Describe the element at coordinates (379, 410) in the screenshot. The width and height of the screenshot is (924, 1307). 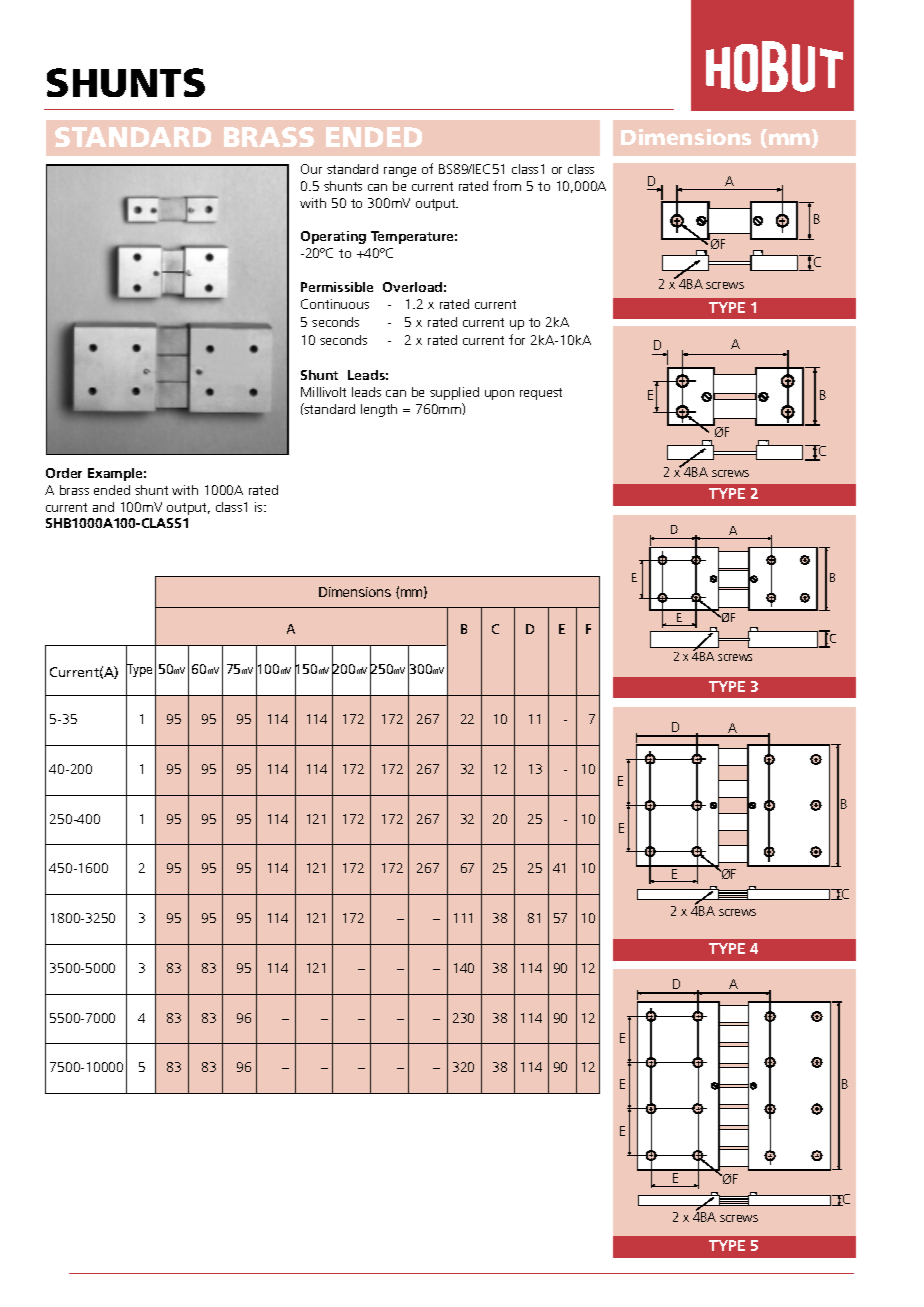
I see `length` at that location.
